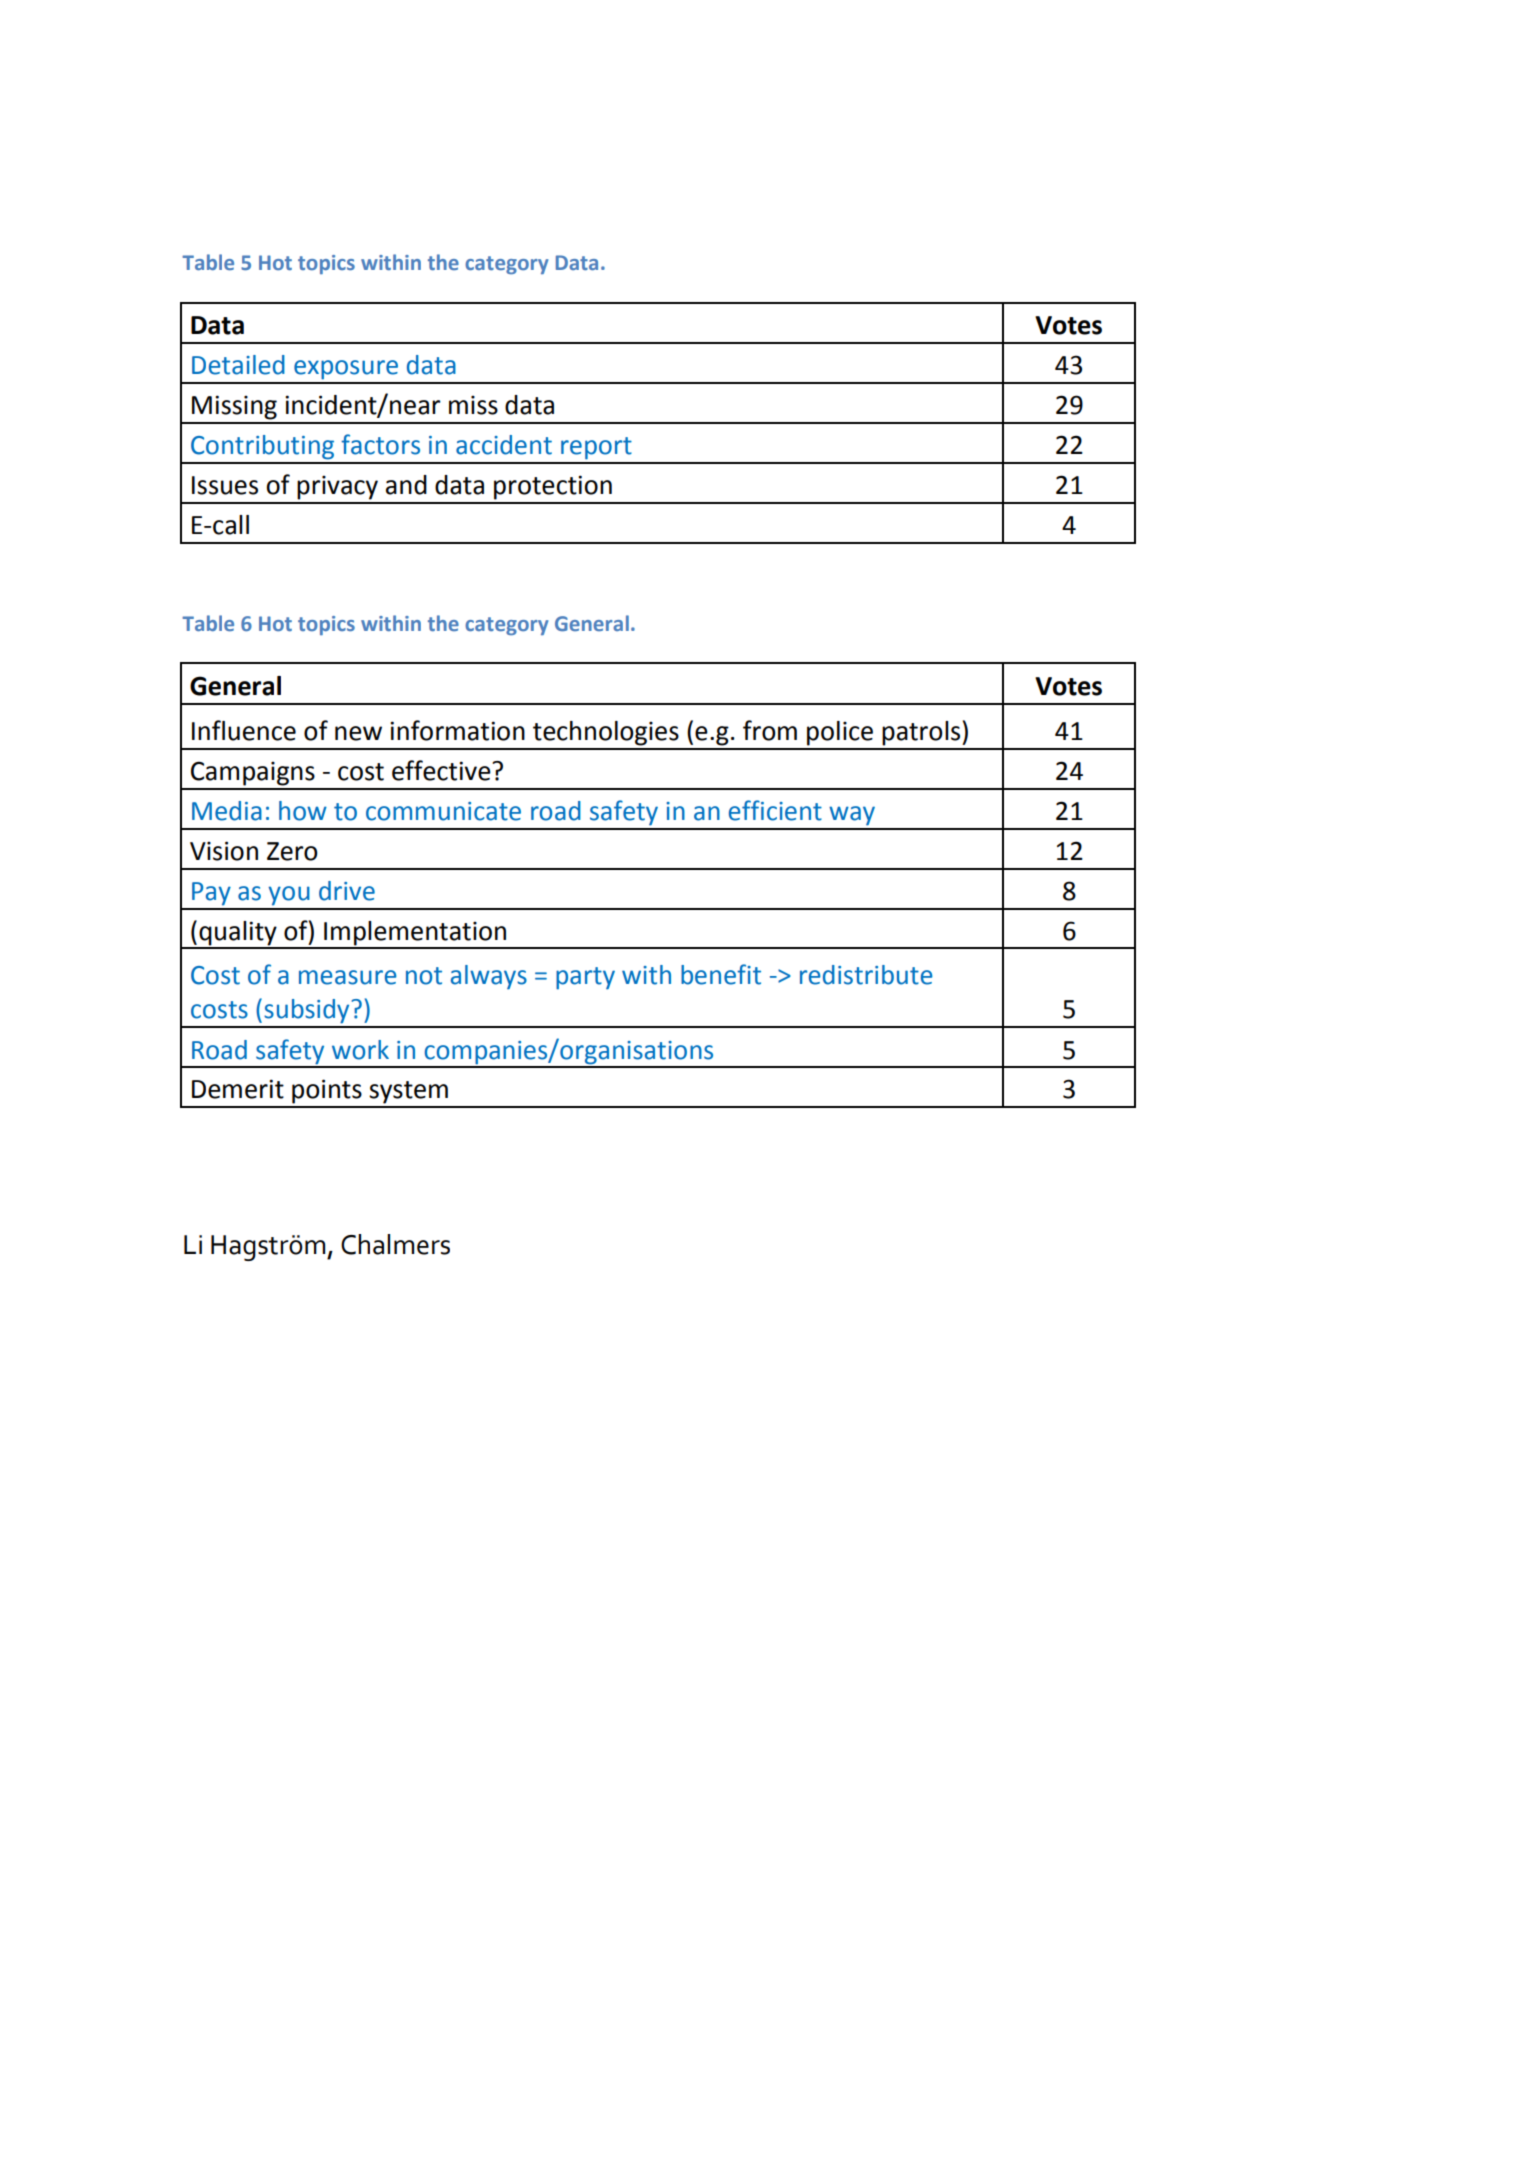 Image resolution: width=1535 pixels, height=2170 pixels. What do you see at coordinates (395, 1244) in the page?
I see `Chalmers` at bounding box center [395, 1244].
